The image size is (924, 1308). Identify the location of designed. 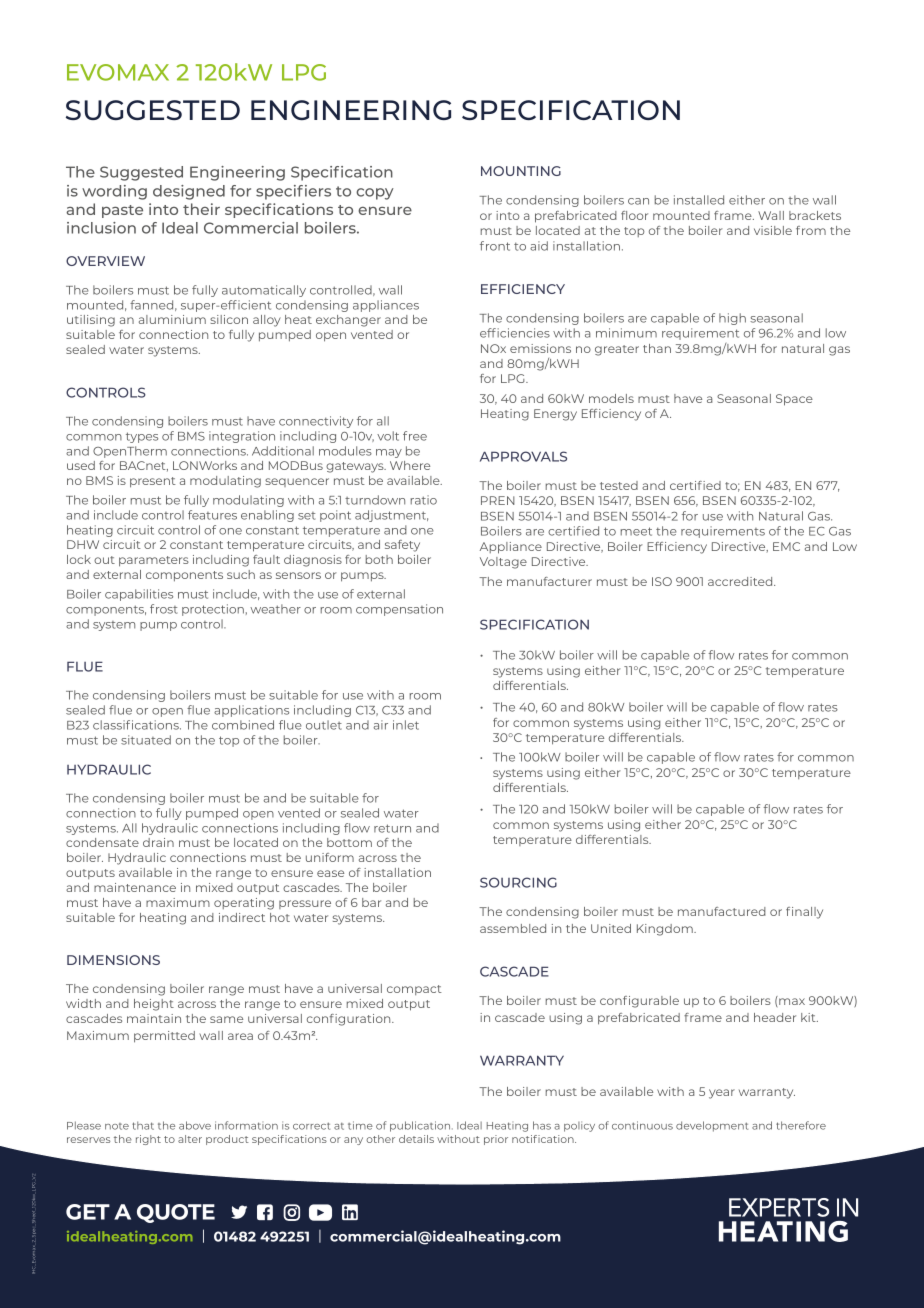
(189, 192).
